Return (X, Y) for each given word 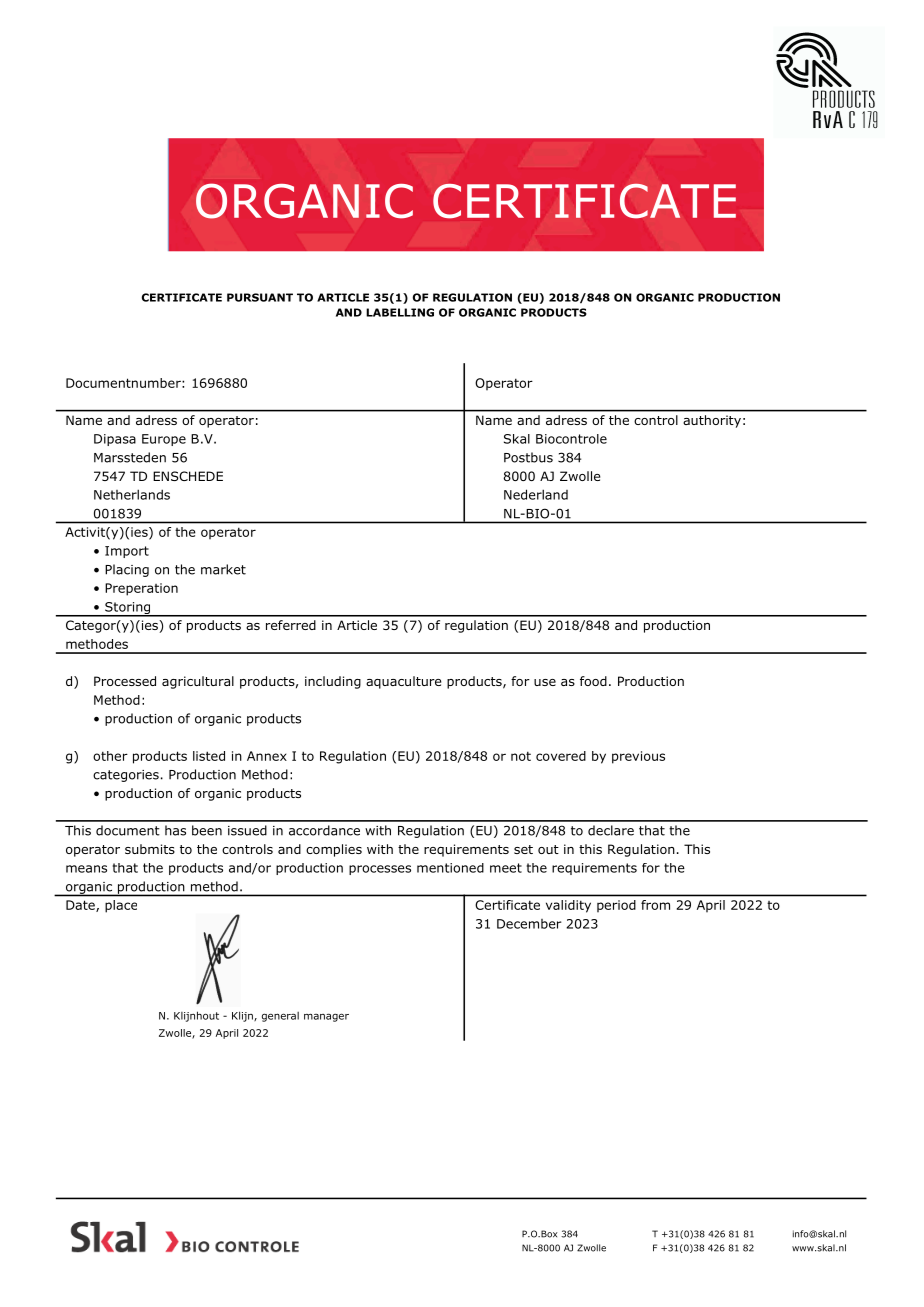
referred (291, 625)
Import (127, 552)
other (110, 756)
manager (326, 1017)
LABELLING (400, 312)
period (616, 906)
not (521, 756)
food (593, 681)
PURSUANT (260, 297)
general (280, 1017)
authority (712, 421)
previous (638, 757)
